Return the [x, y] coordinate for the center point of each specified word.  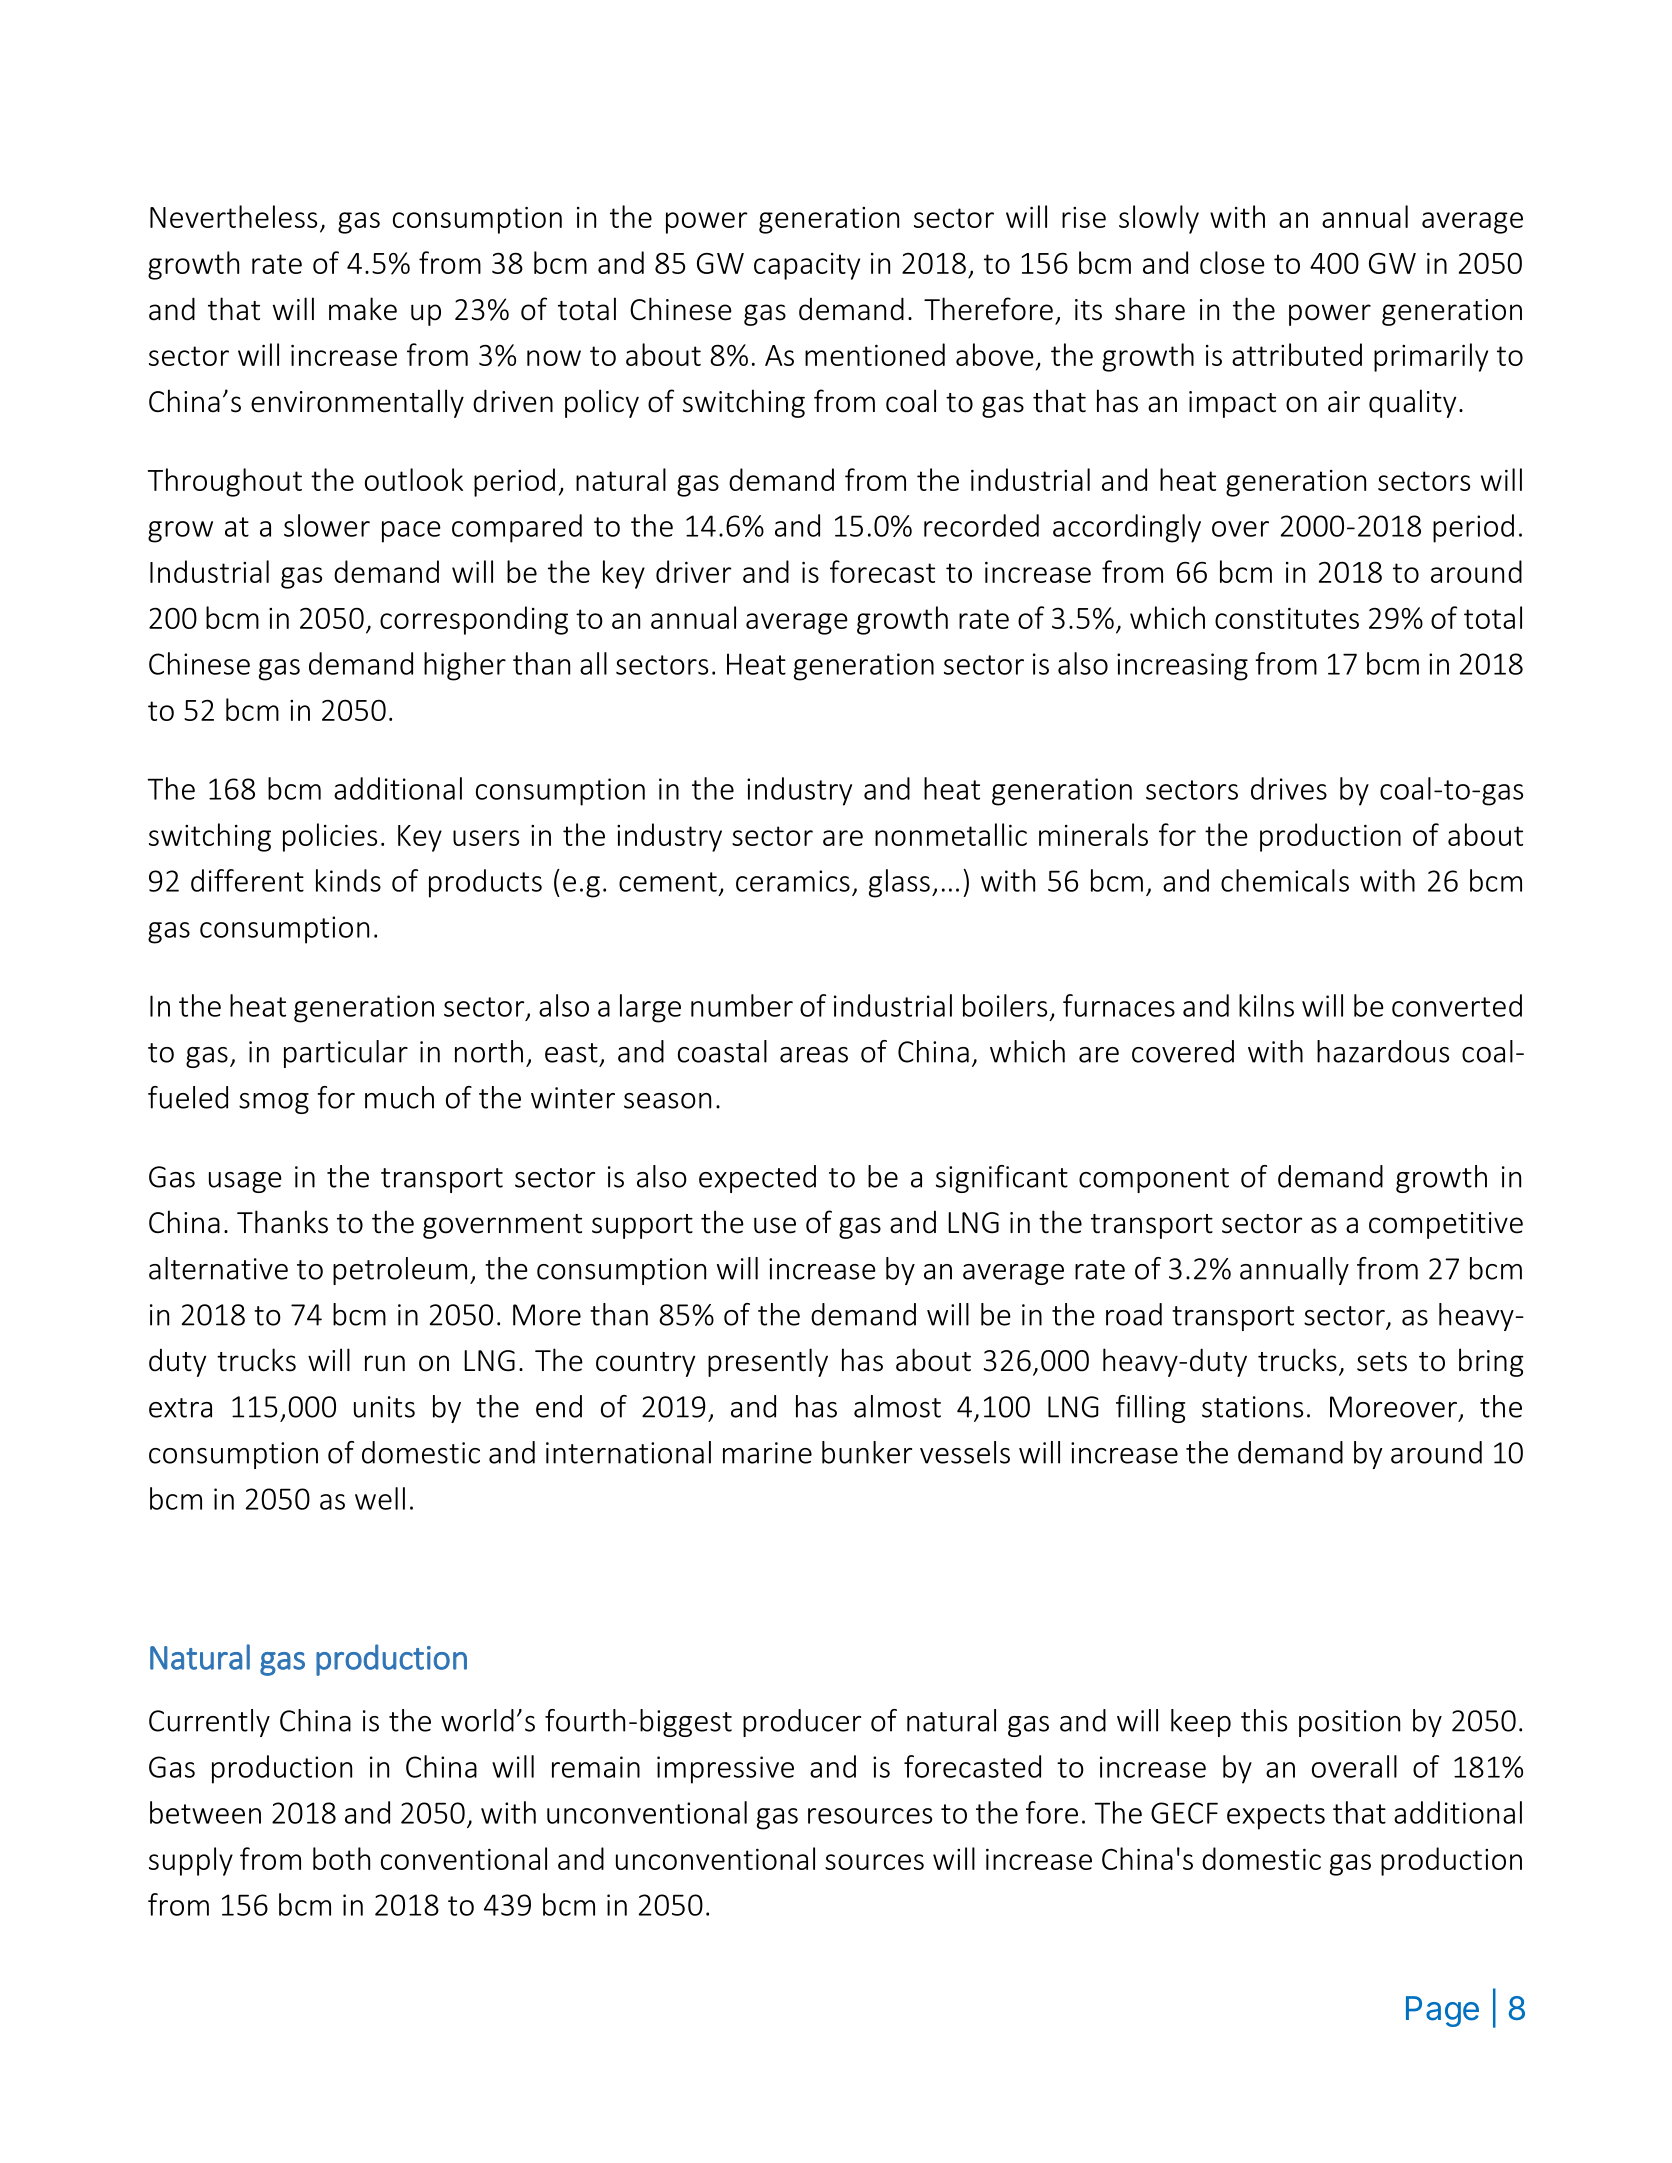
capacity [807, 266]
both [341, 1858]
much [399, 1097]
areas [814, 1055]
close [1232, 262]
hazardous [1383, 1051]
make [363, 309]
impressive [725, 1770]
